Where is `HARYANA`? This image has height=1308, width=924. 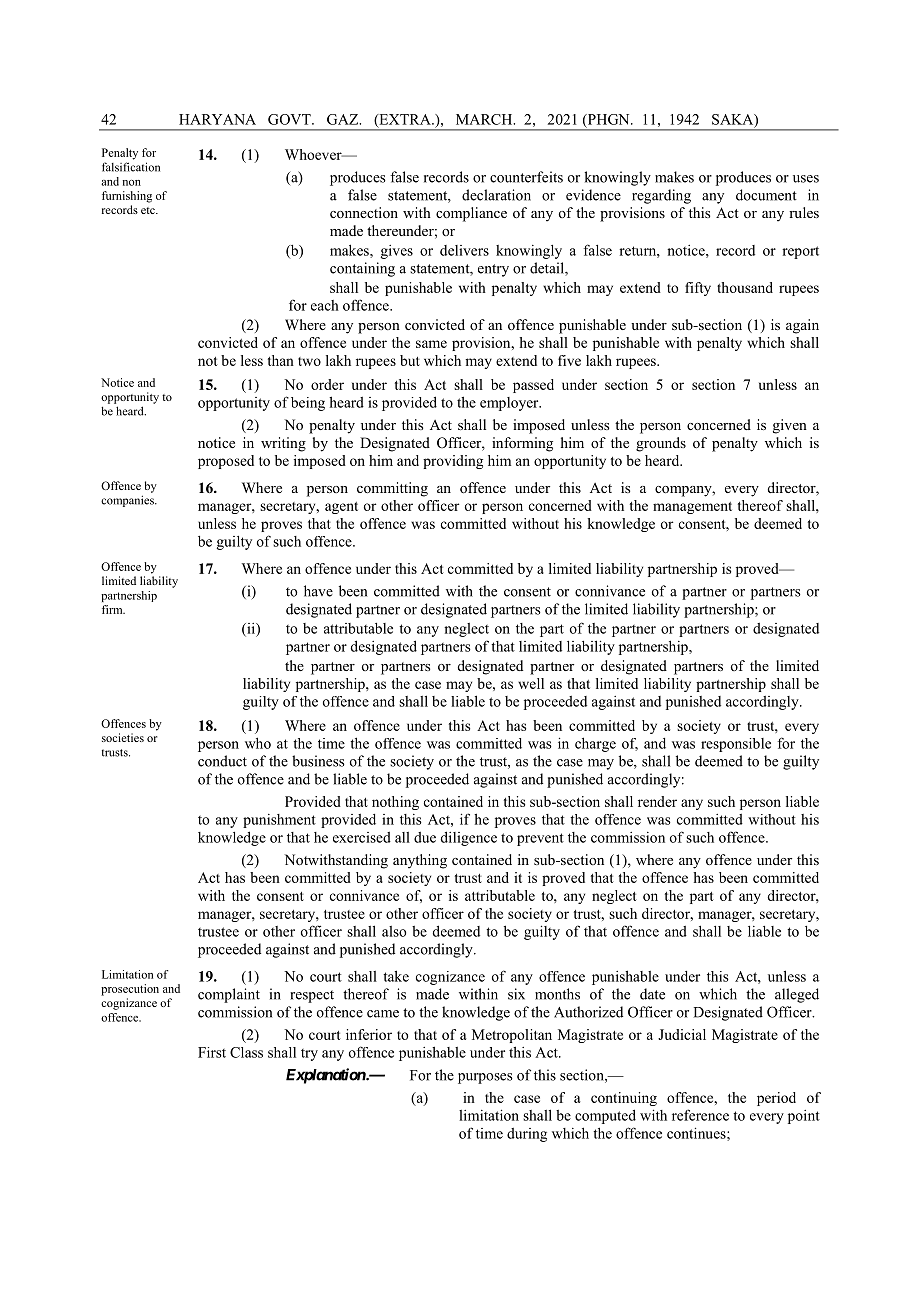 HARYANA is located at coordinates (217, 119).
